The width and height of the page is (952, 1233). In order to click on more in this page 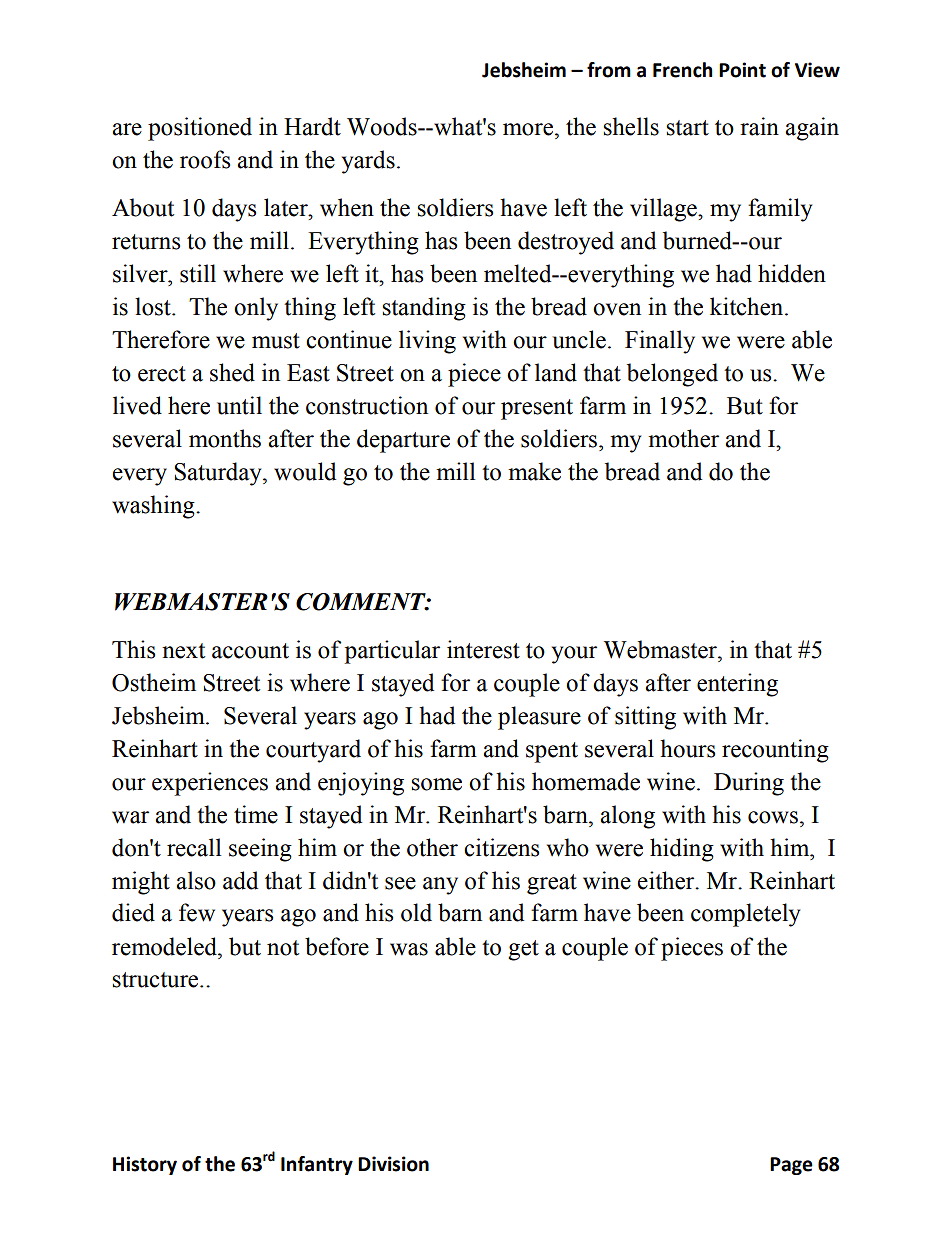, I will do `click(528, 129)`.
